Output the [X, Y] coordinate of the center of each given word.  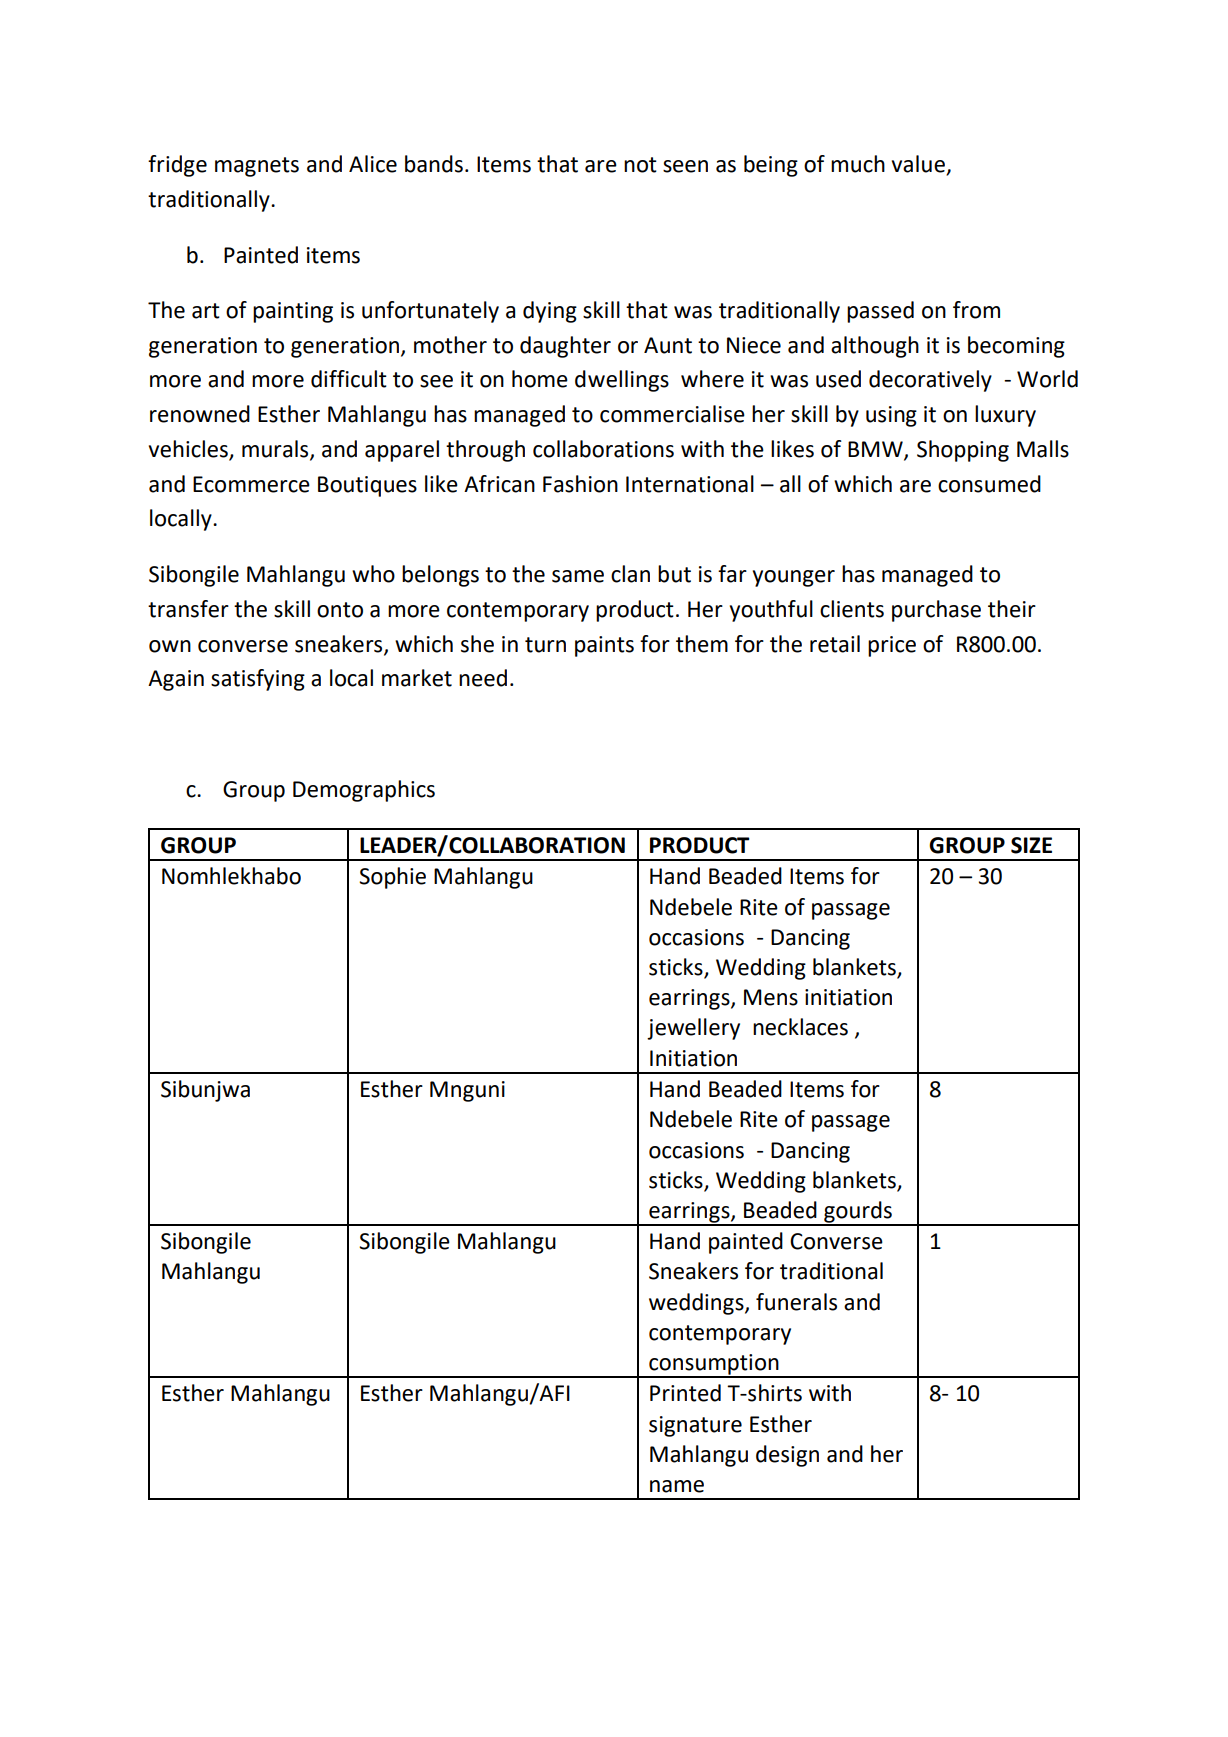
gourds [858, 1213]
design [787, 1456]
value [920, 165]
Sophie [392, 878]
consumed [989, 484]
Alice [373, 164]
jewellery [693, 1029]
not [640, 165]
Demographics [364, 791]
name [677, 1486]
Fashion [580, 484]
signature [695, 1426]
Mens [771, 997]
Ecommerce [251, 484]
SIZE [1031, 845]
